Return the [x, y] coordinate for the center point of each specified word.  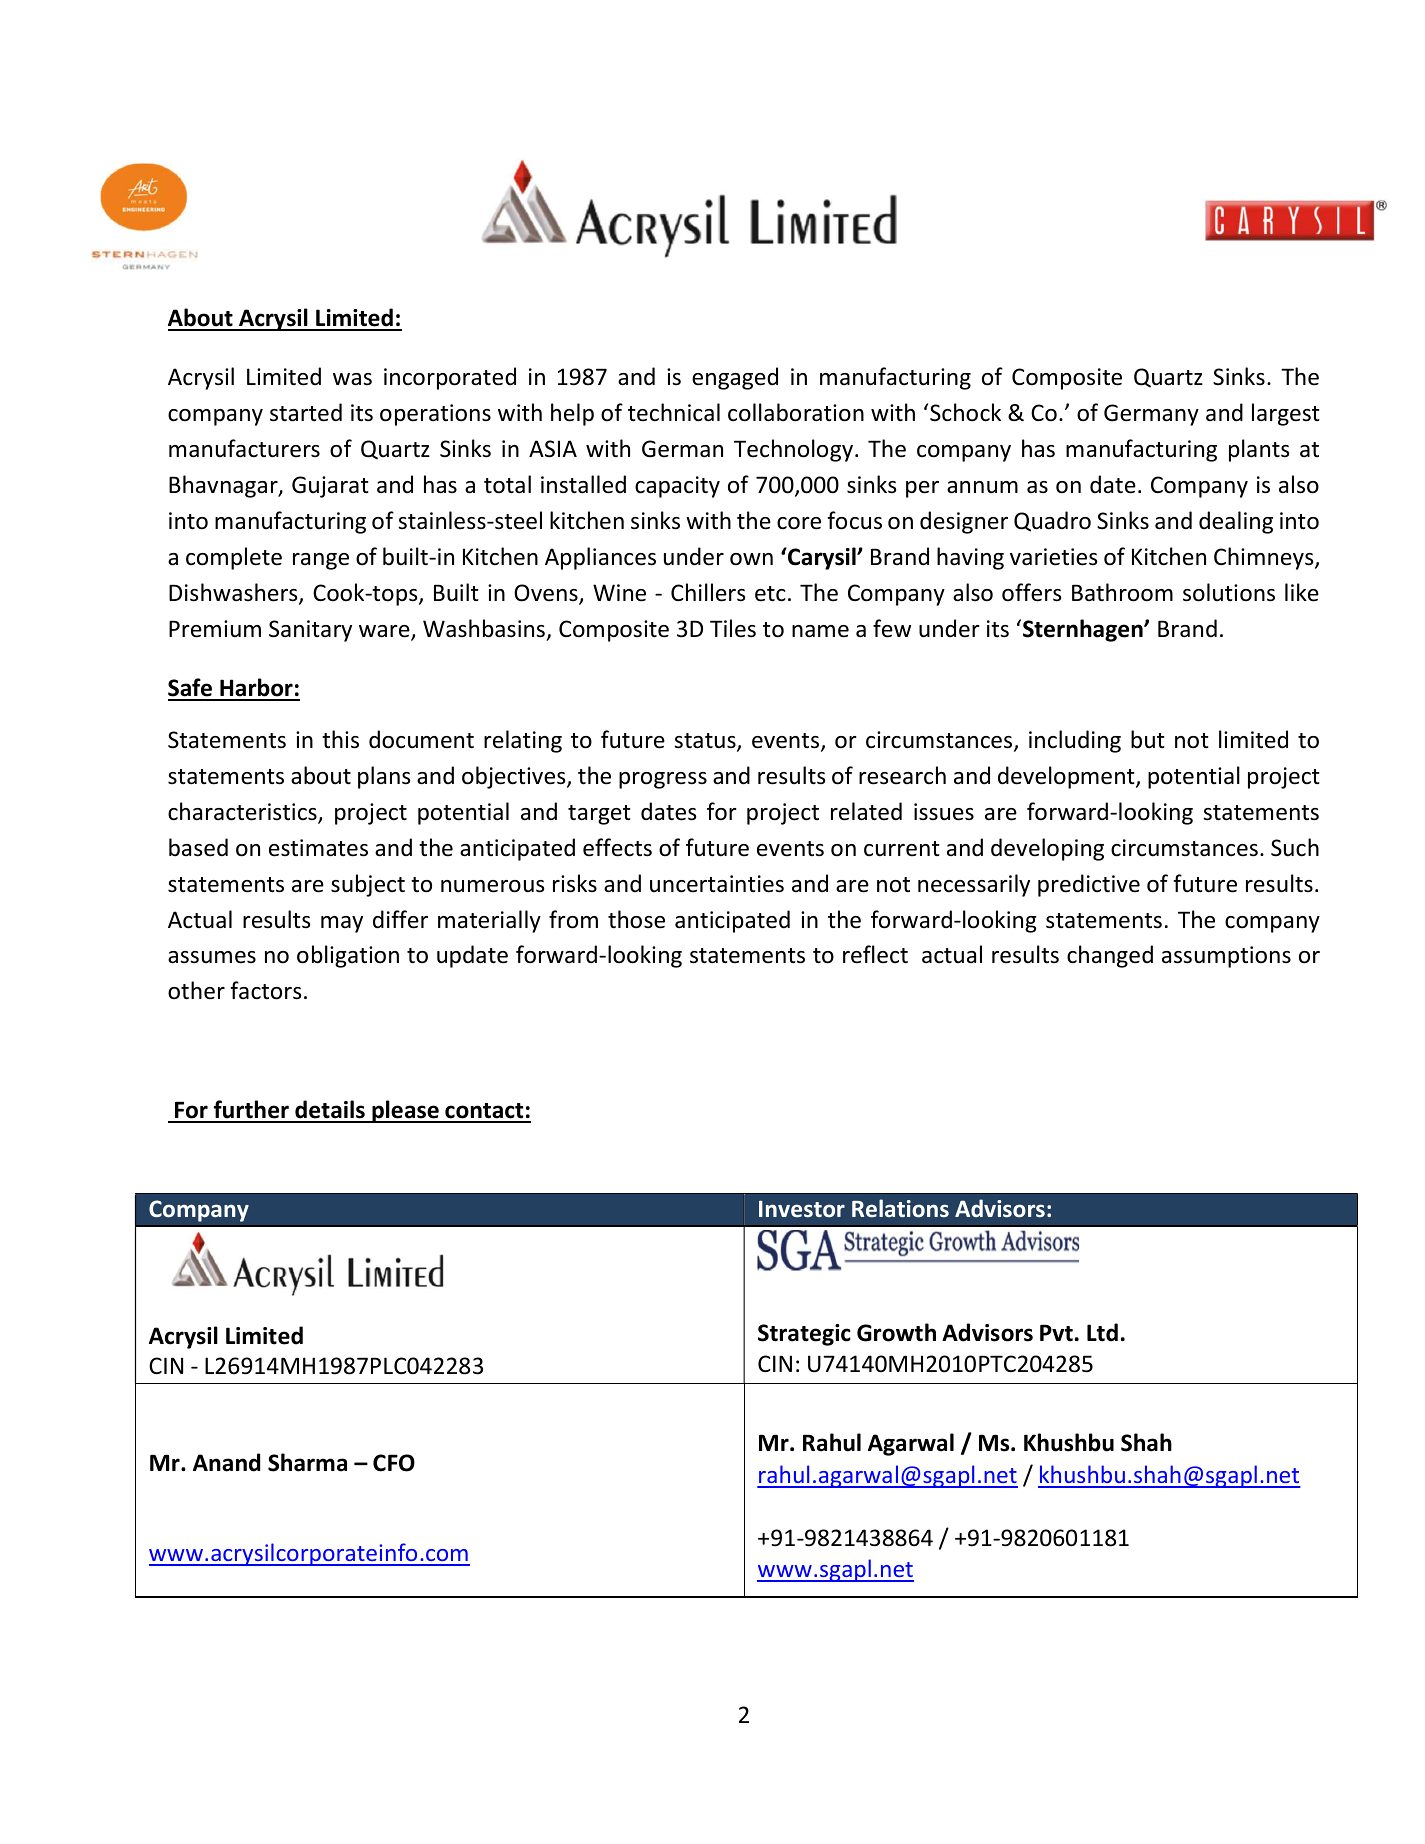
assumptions [1226, 957]
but [1148, 739]
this [340, 739]
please [405, 1111]
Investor [802, 1209]
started [306, 412]
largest [1286, 414]
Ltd [1102, 1332]
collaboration [796, 412]
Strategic [804, 1335]
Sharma [307, 1462]
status [706, 742]
